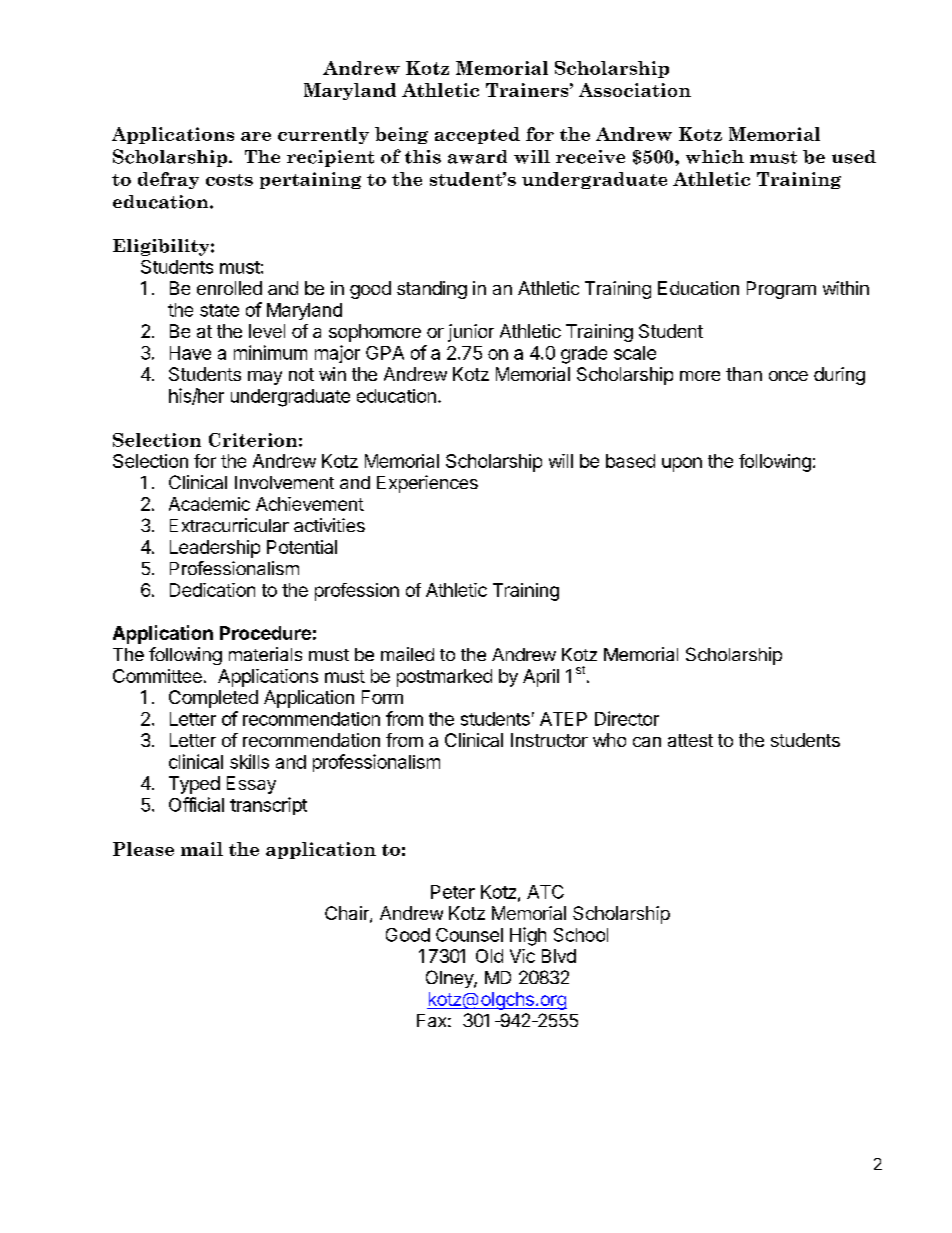 The height and width of the document is (1233, 952). What do you see at coordinates (489, 956) in the document?
I see `Old` at bounding box center [489, 956].
